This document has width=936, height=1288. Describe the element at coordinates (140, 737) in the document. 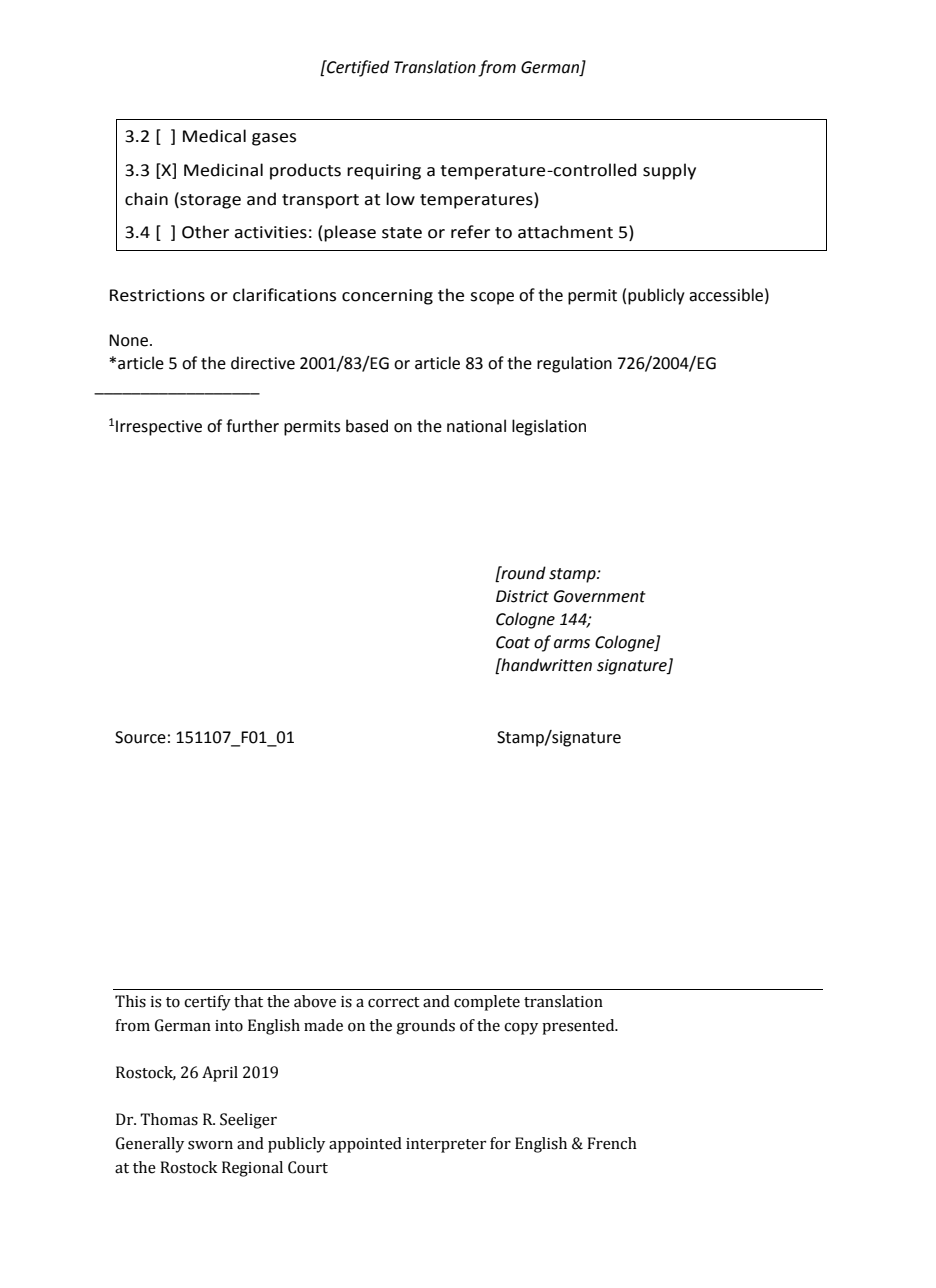

I see `Source` at that location.
